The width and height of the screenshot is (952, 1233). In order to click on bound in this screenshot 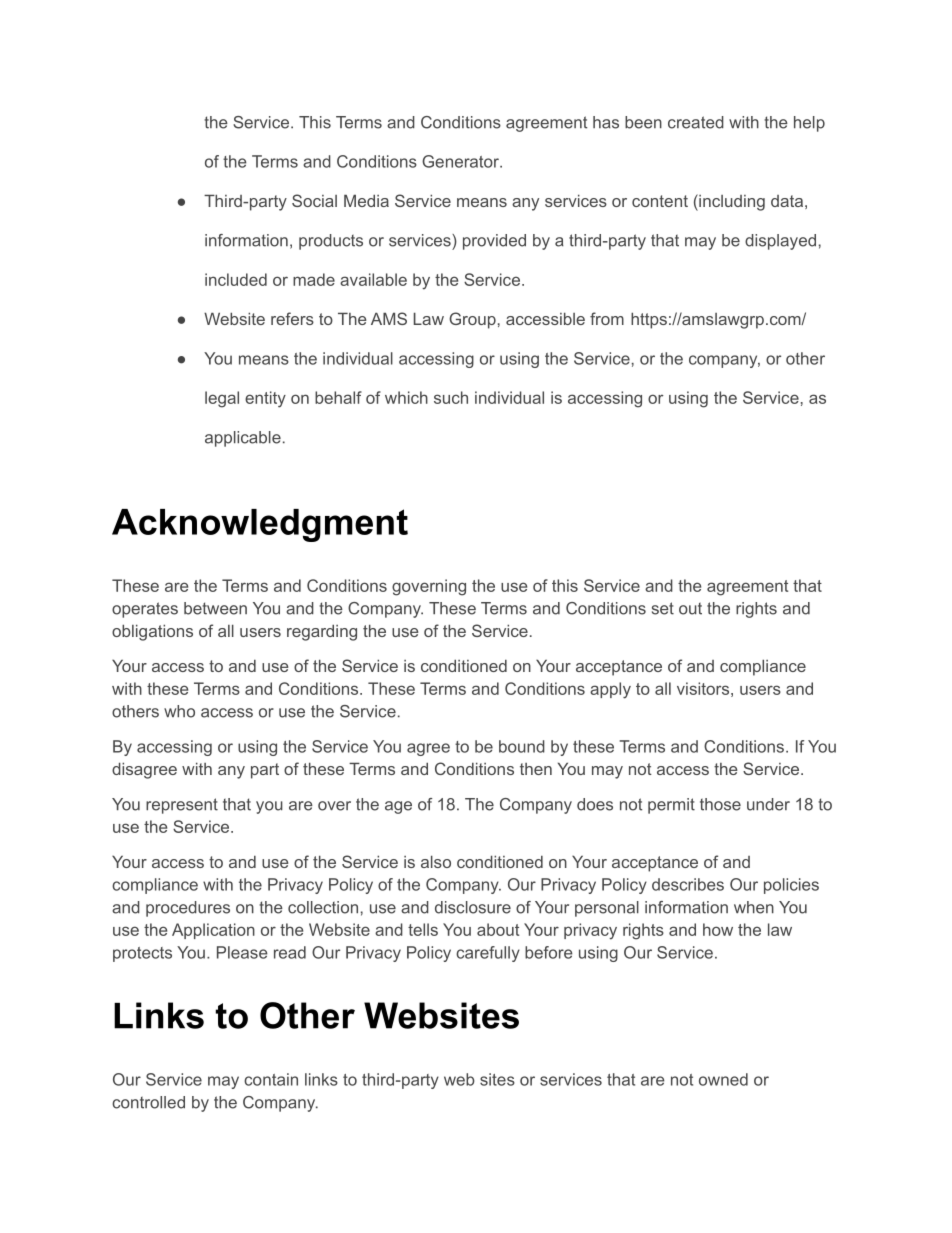, I will do `click(522, 746)`.
